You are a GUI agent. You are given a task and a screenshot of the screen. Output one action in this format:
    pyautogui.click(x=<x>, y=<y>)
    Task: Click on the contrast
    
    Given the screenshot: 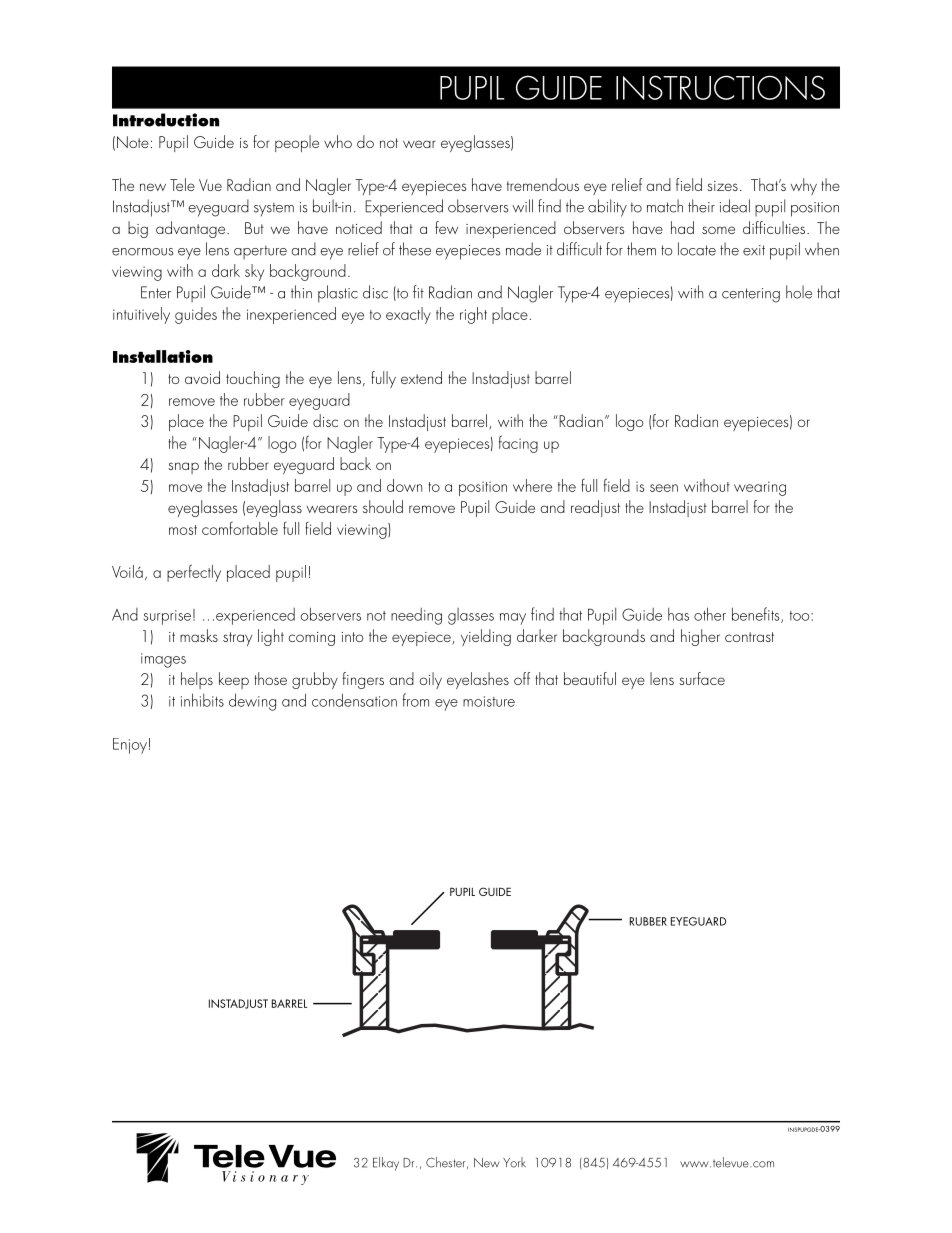 What is the action you would take?
    pyautogui.click(x=749, y=637)
